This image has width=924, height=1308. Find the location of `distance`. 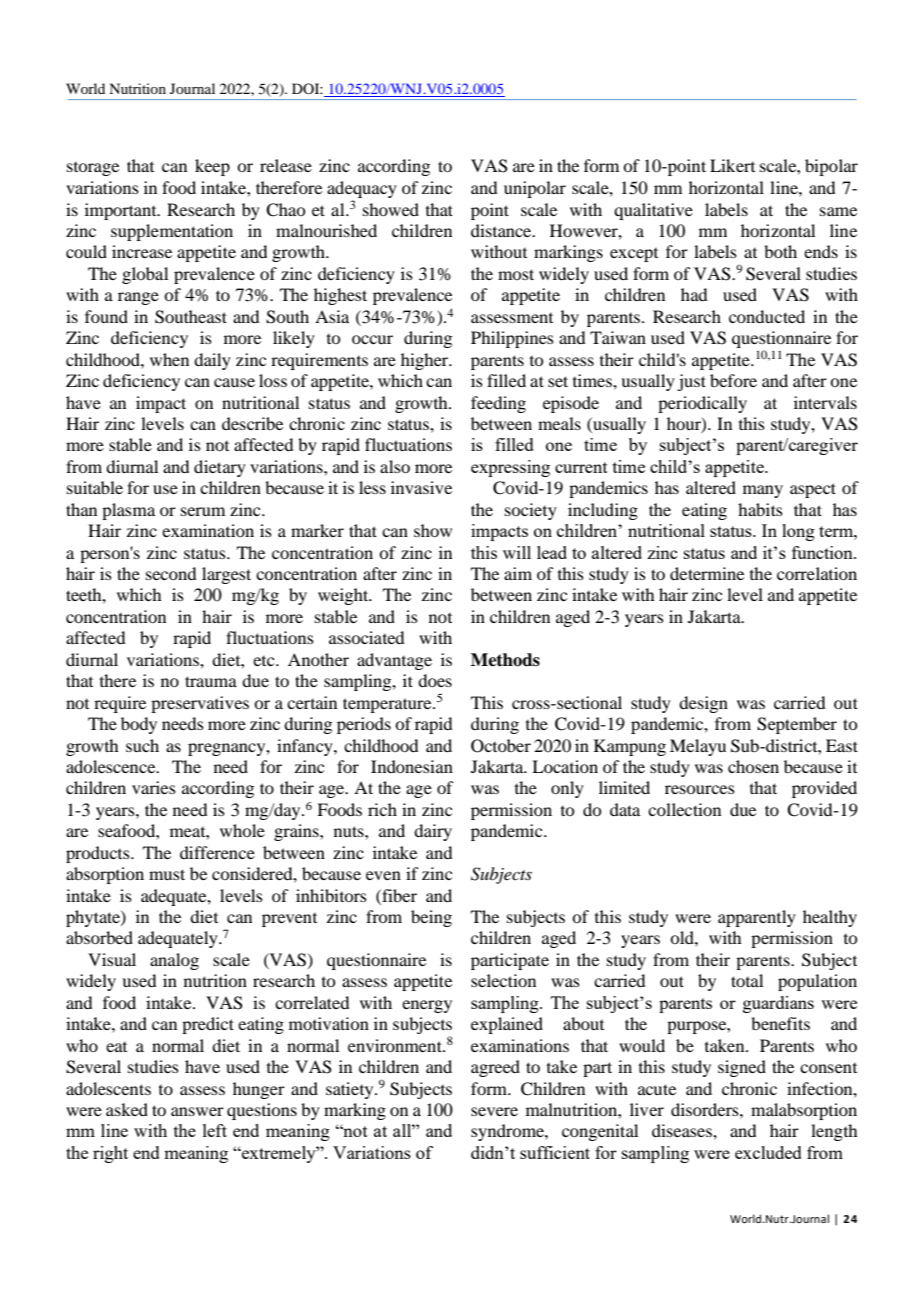

distance is located at coordinates (502, 230).
